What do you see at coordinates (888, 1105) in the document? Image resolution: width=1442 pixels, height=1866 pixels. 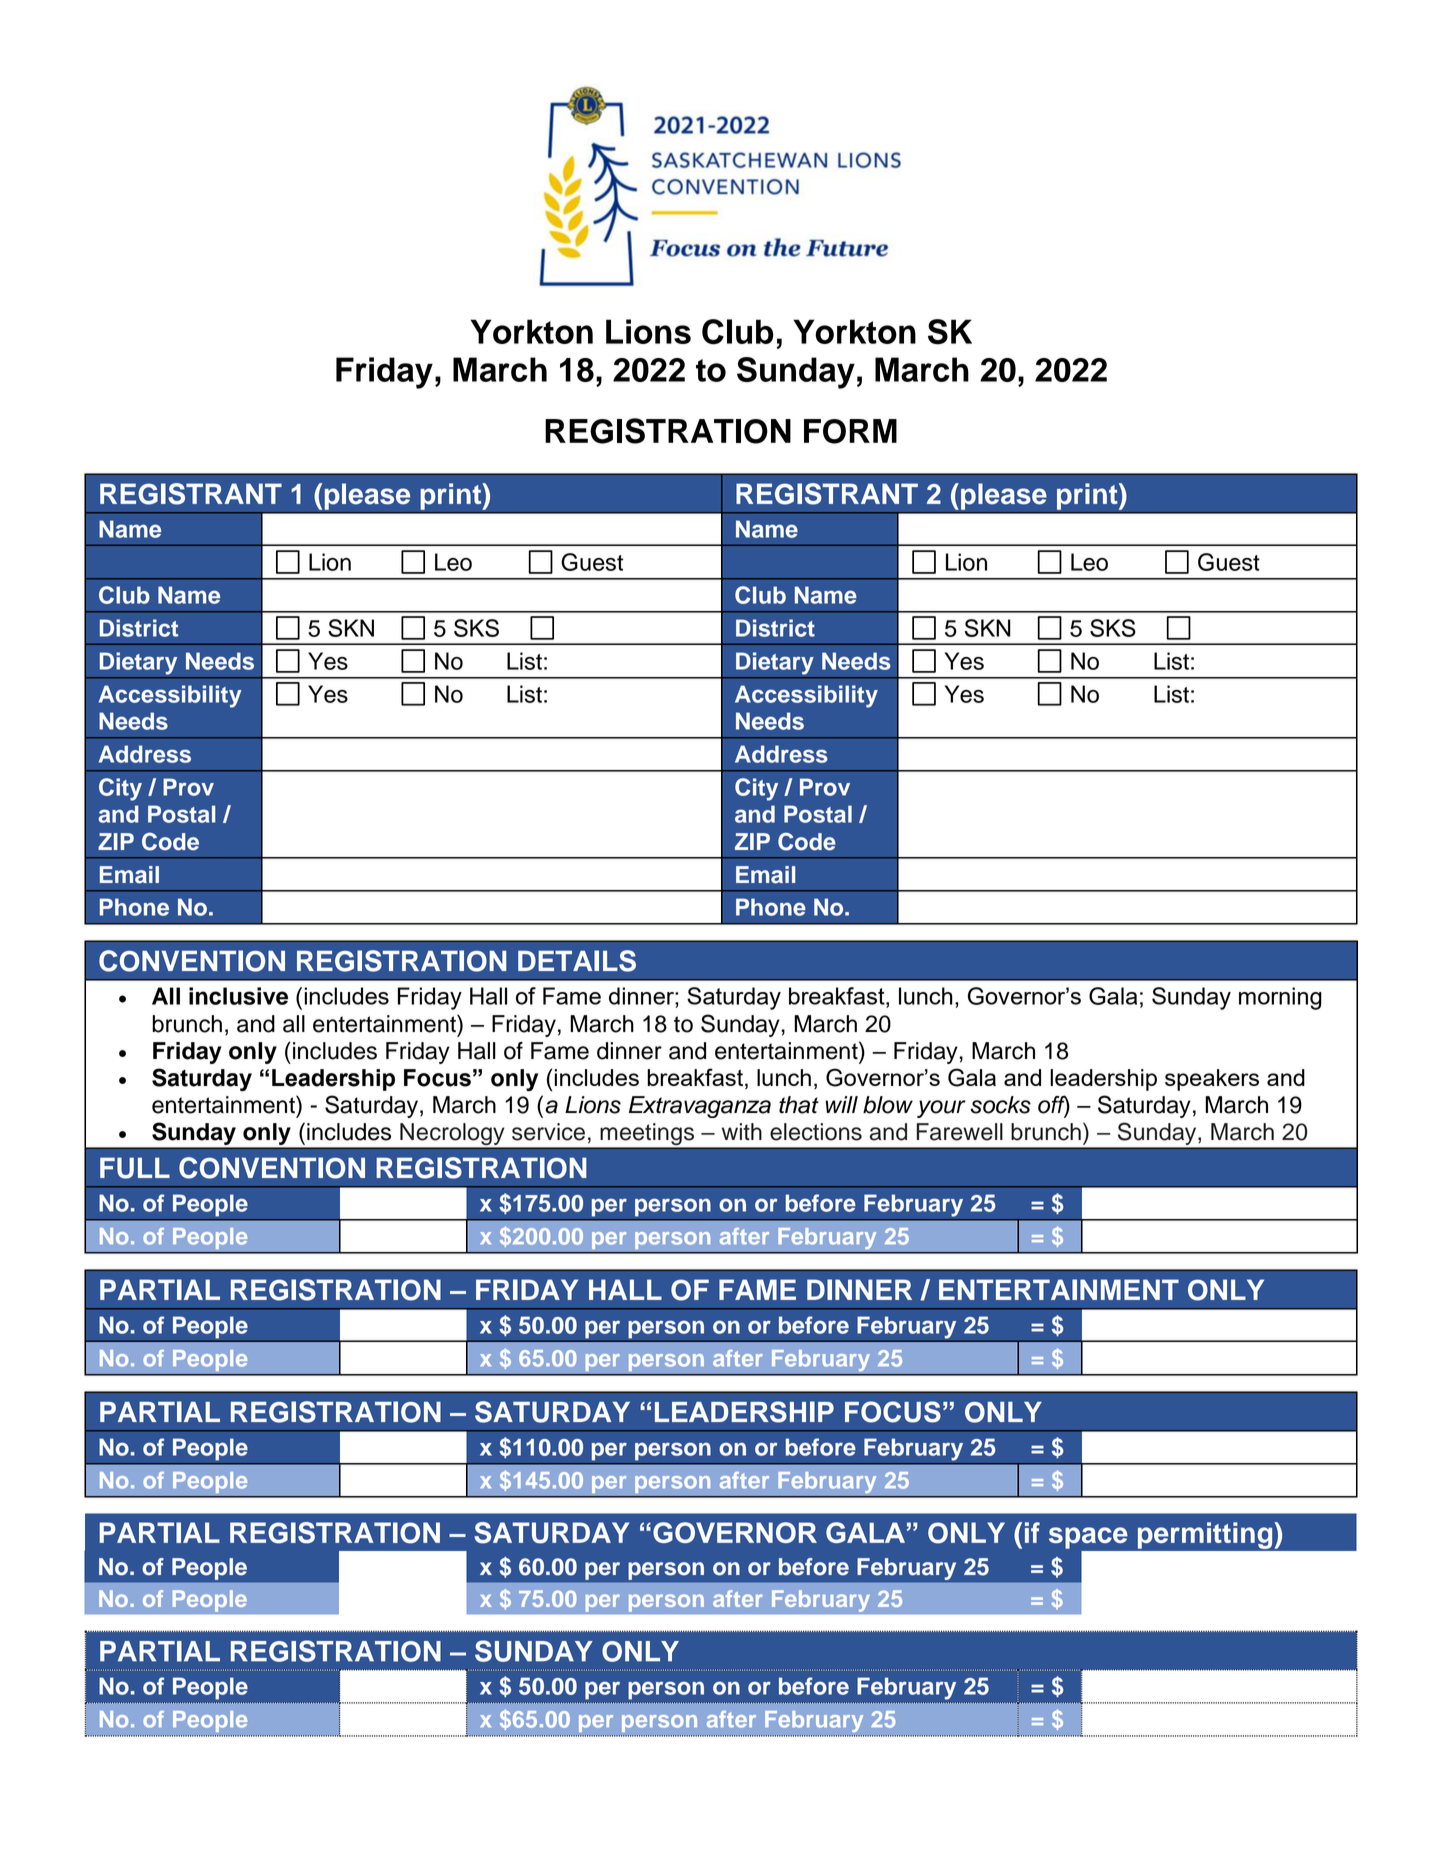 I see `blow` at bounding box center [888, 1105].
